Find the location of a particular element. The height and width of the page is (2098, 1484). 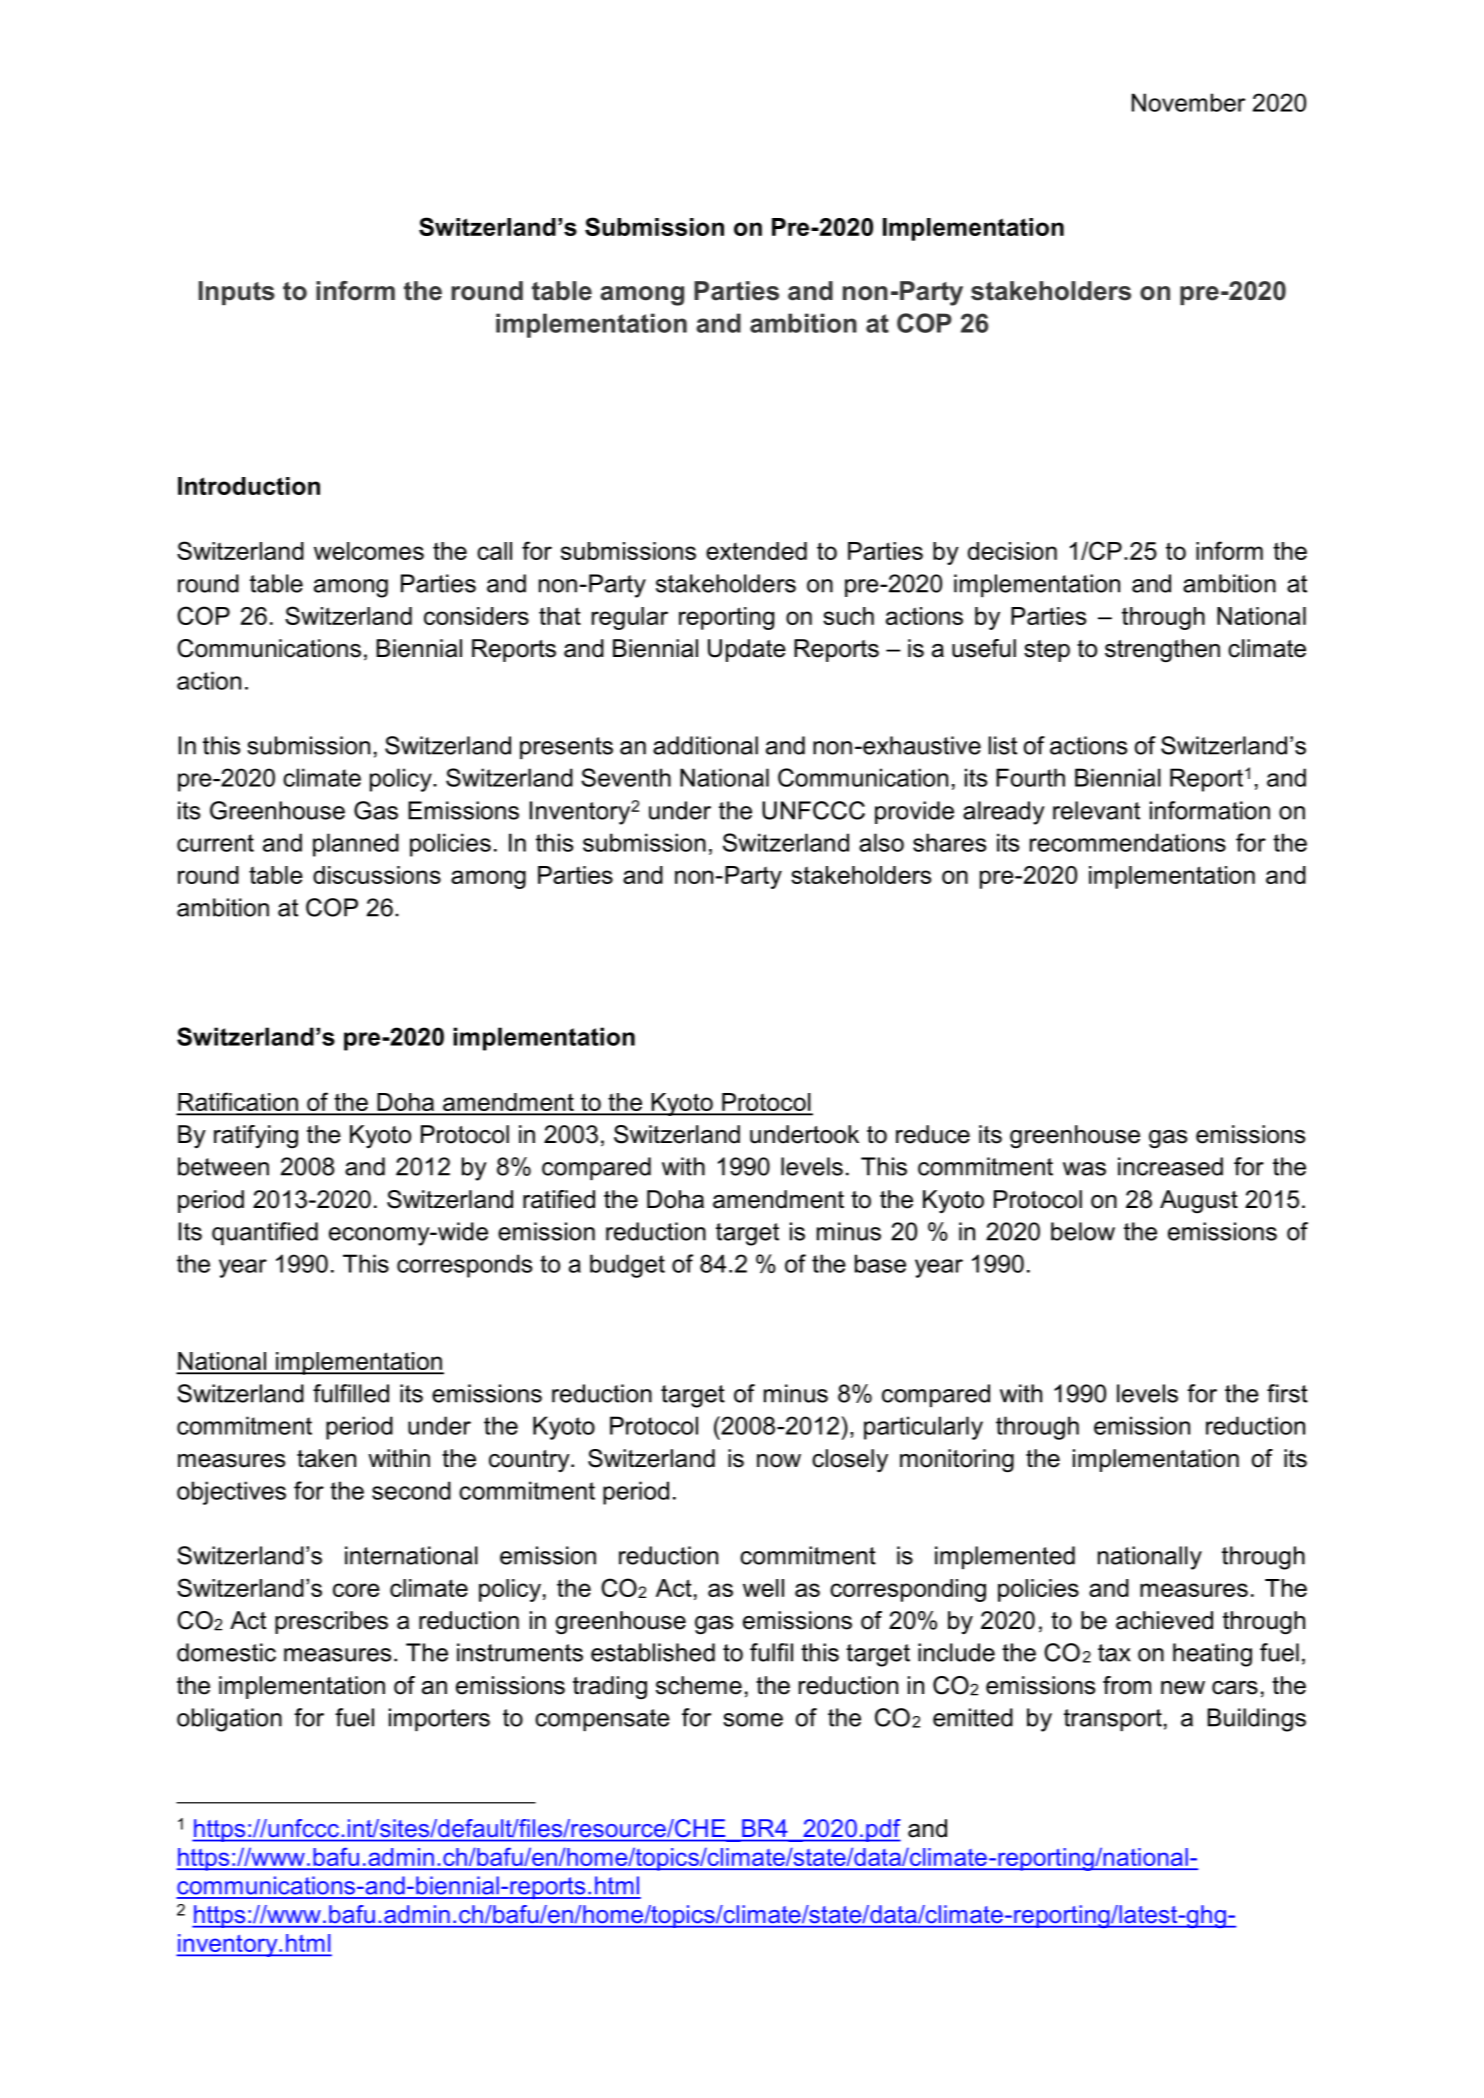

below is located at coordinates (1083, 1231).
